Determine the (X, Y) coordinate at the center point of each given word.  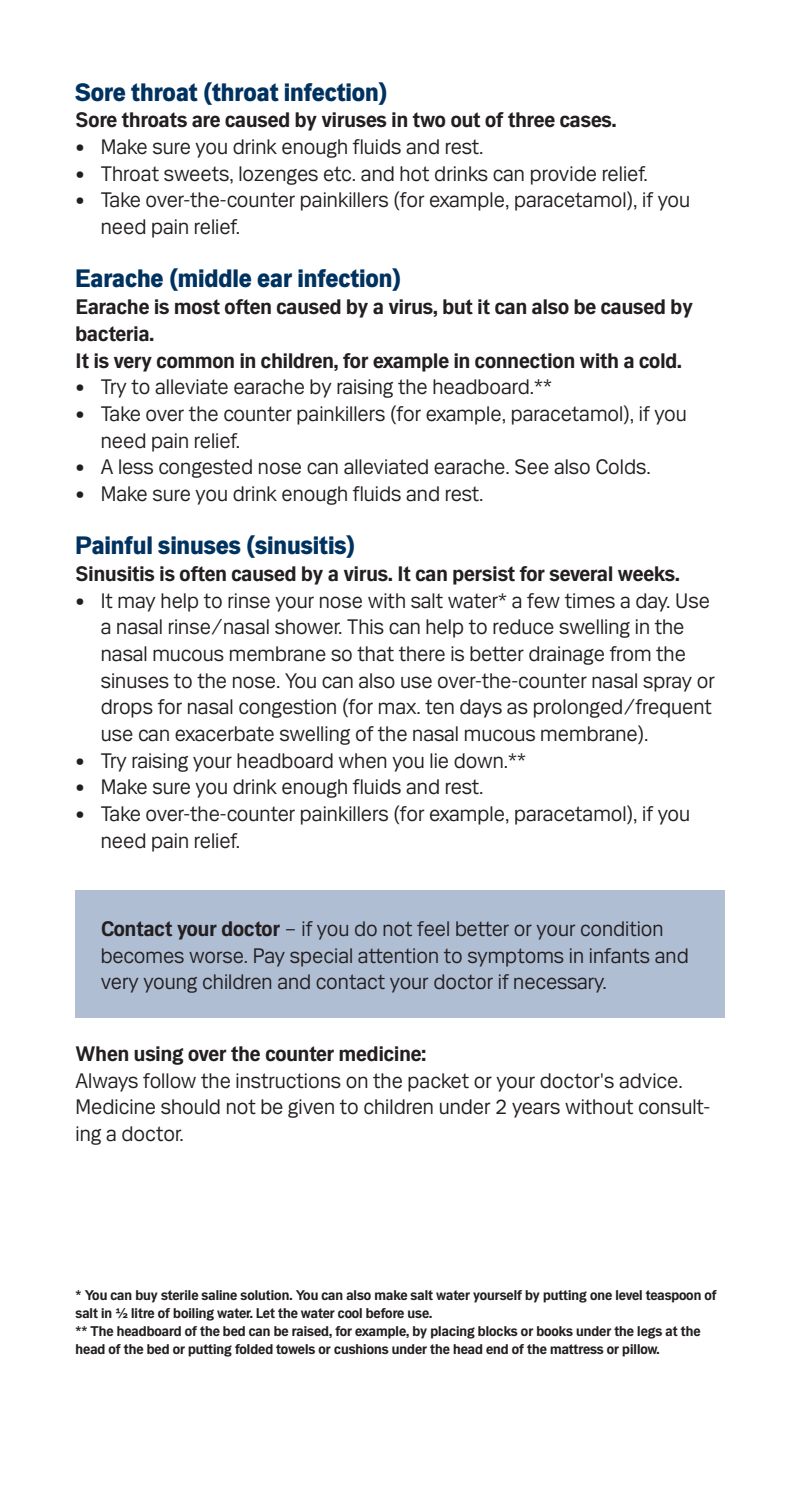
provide (563, 175)
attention (398, 955)
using (158, 1055)
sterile (180, 1295)
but (458, 307)
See (532, 467)
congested (205, 468)
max (399, 708)
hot (414, 174)
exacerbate (224, 734)
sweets (197, 175)
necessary (560, 985)
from (630, 654)
